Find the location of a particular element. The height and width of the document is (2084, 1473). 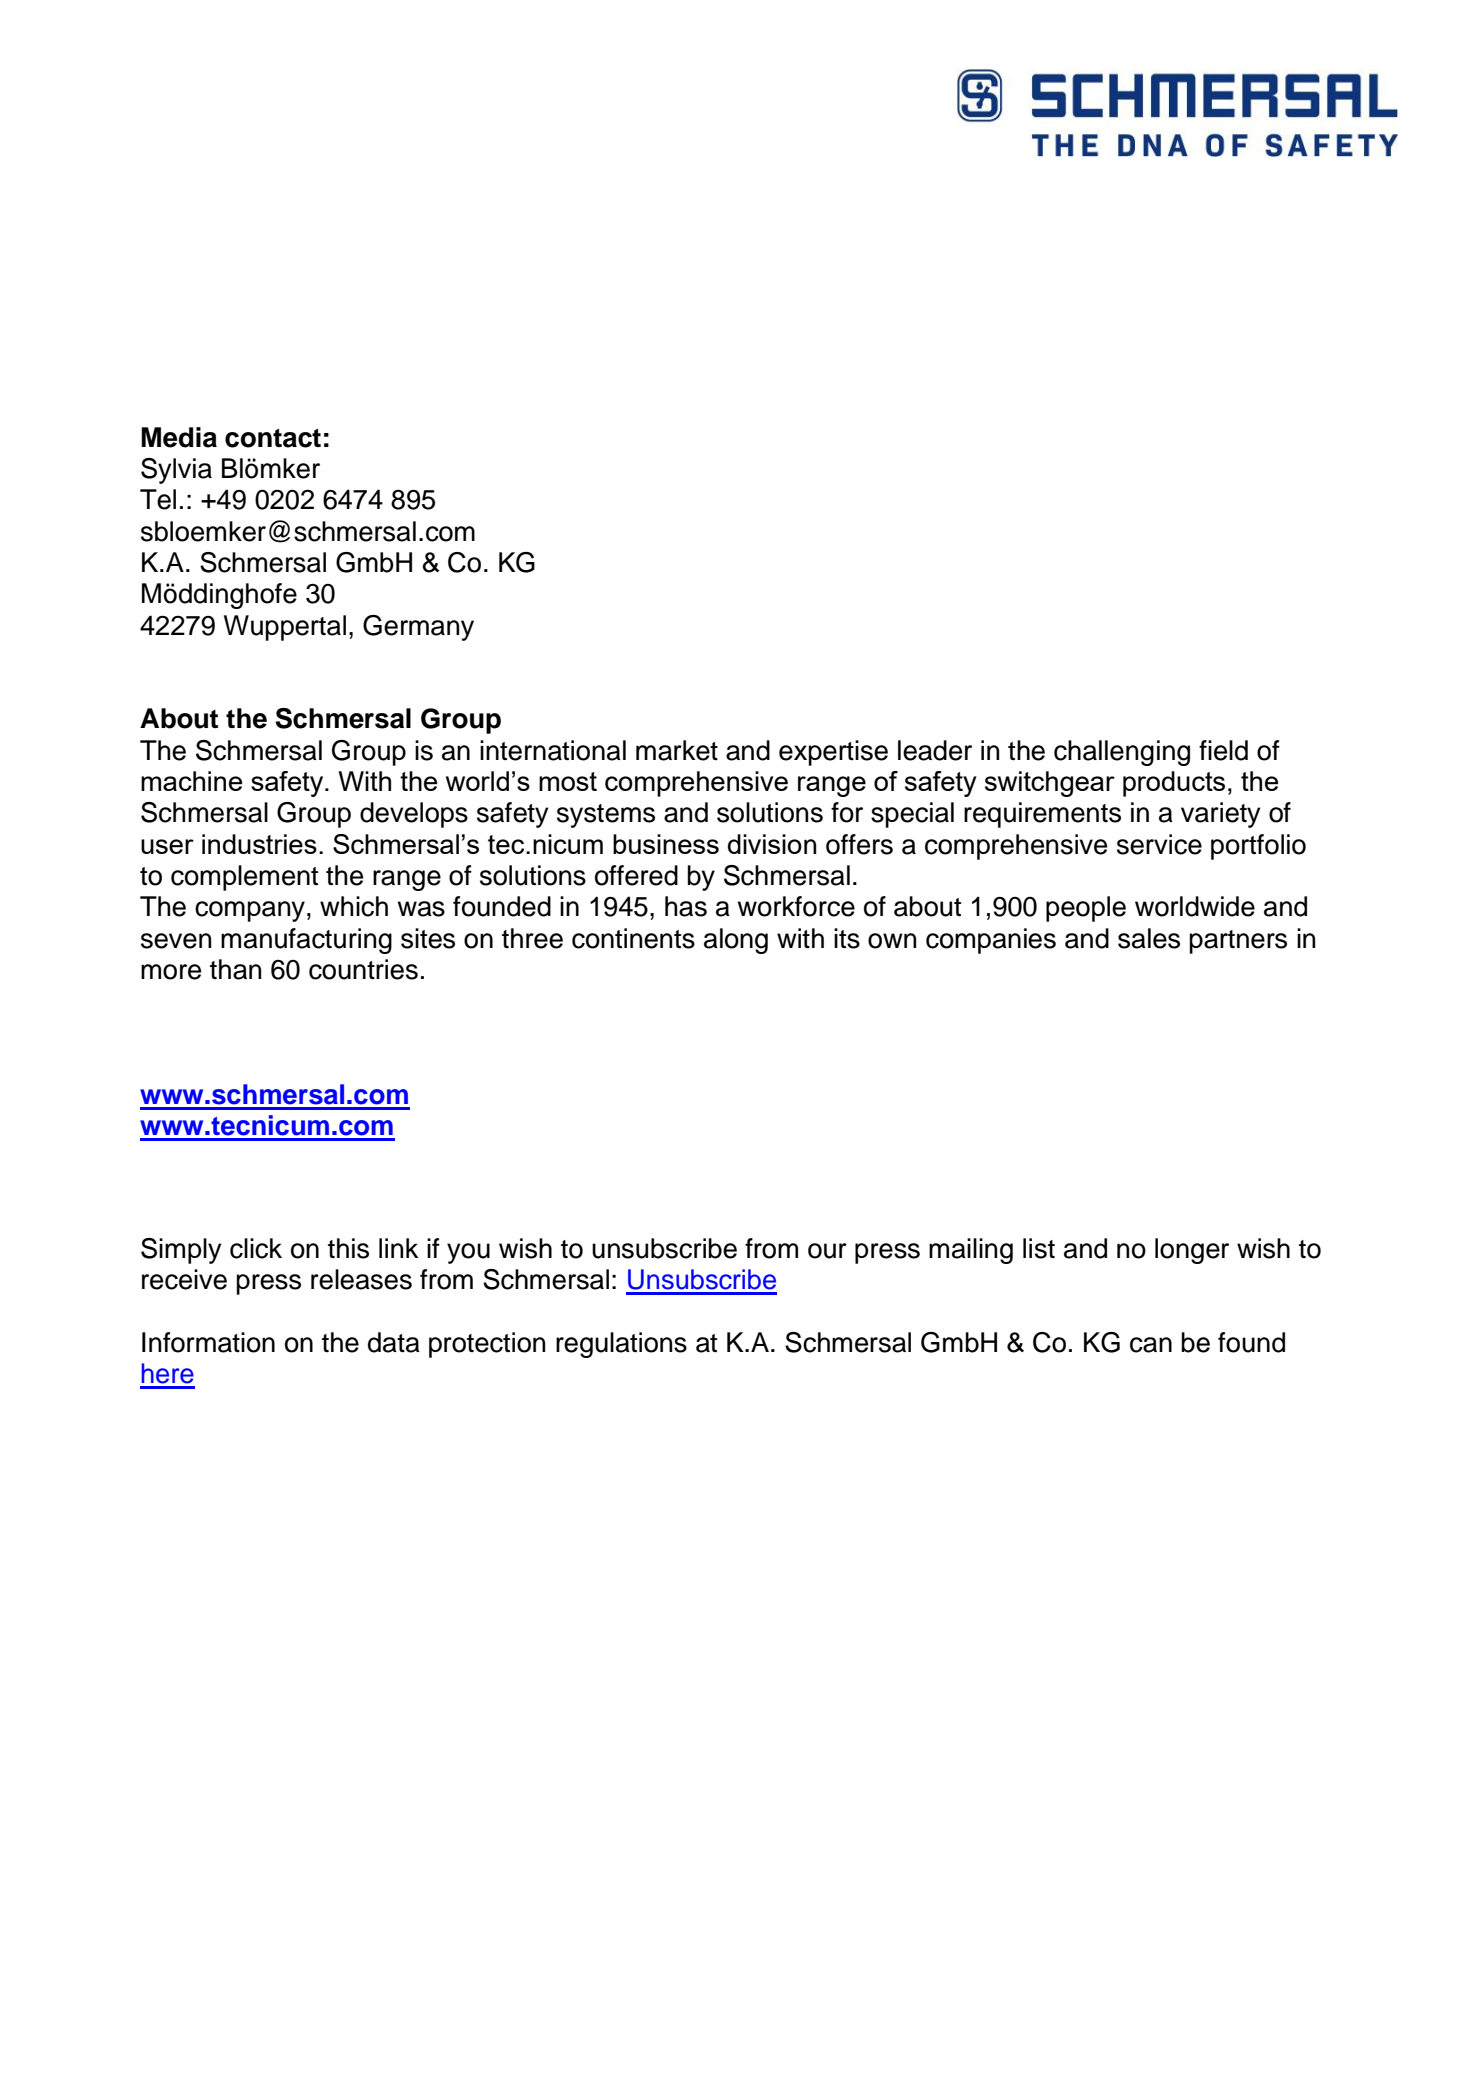

challenging is located at coordinates (1122, 753).
